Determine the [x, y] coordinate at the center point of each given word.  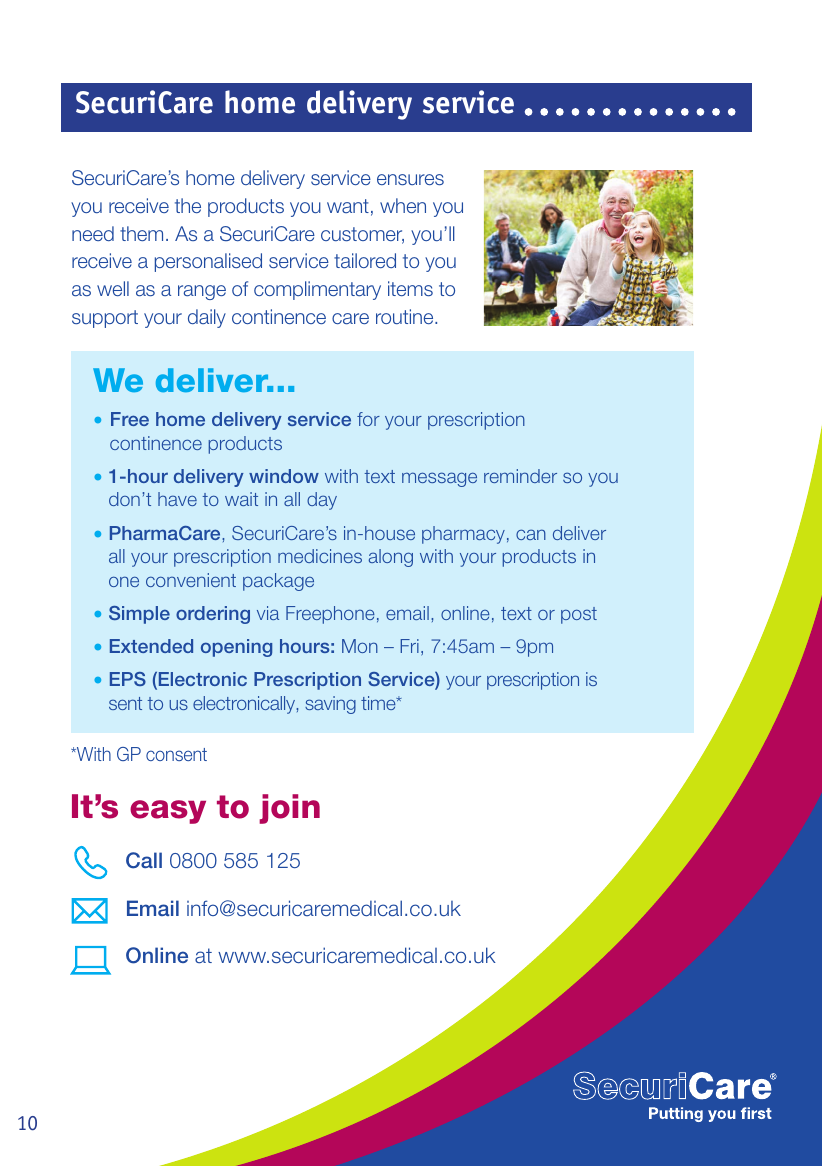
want [348, 206]
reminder [520, 476]
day [322, 501]
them [141, 233]
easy [168, 812]
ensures [410, 179]
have [177, 499]
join [289, 809]
